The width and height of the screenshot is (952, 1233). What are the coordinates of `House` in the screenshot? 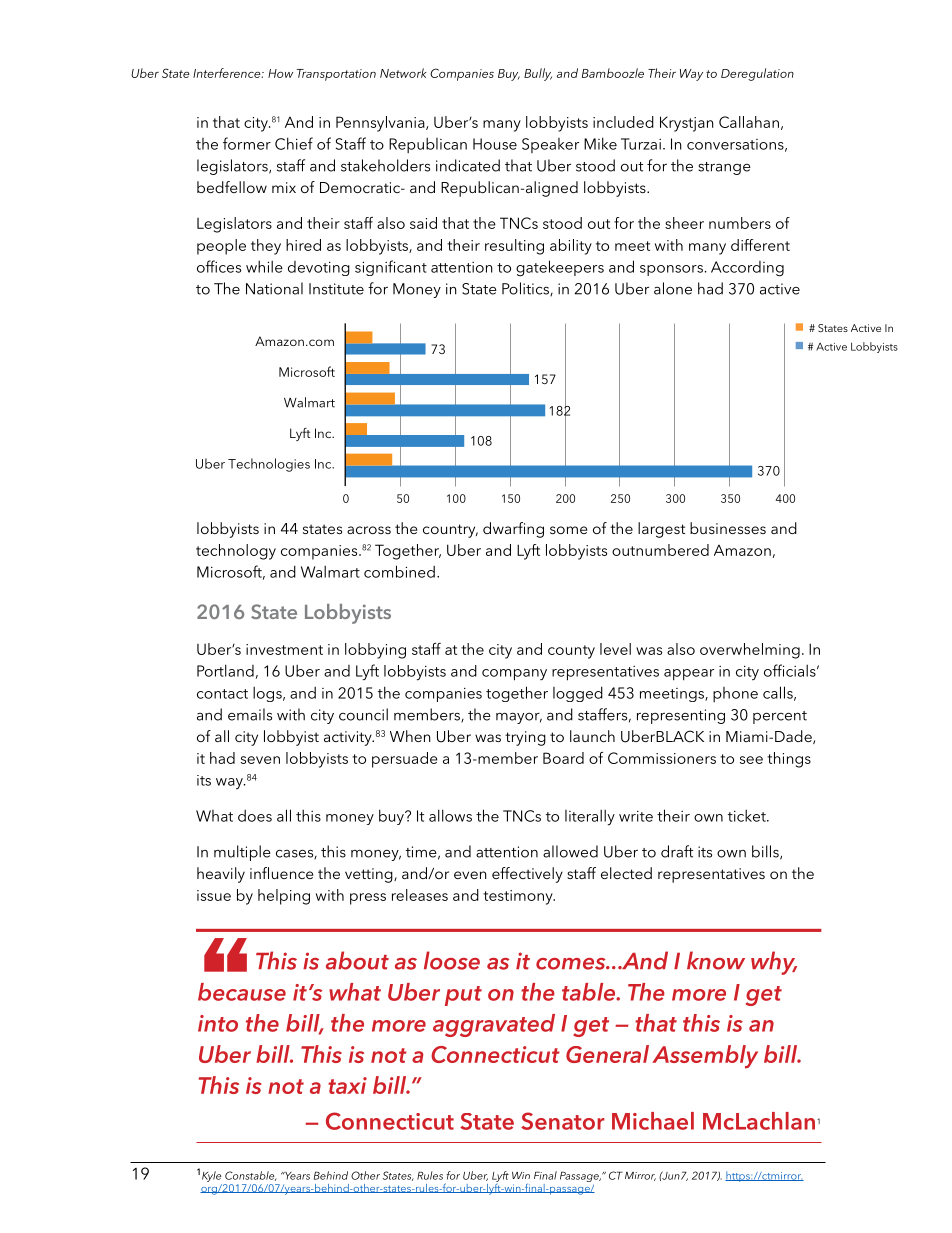 It's located at (495, 144).
